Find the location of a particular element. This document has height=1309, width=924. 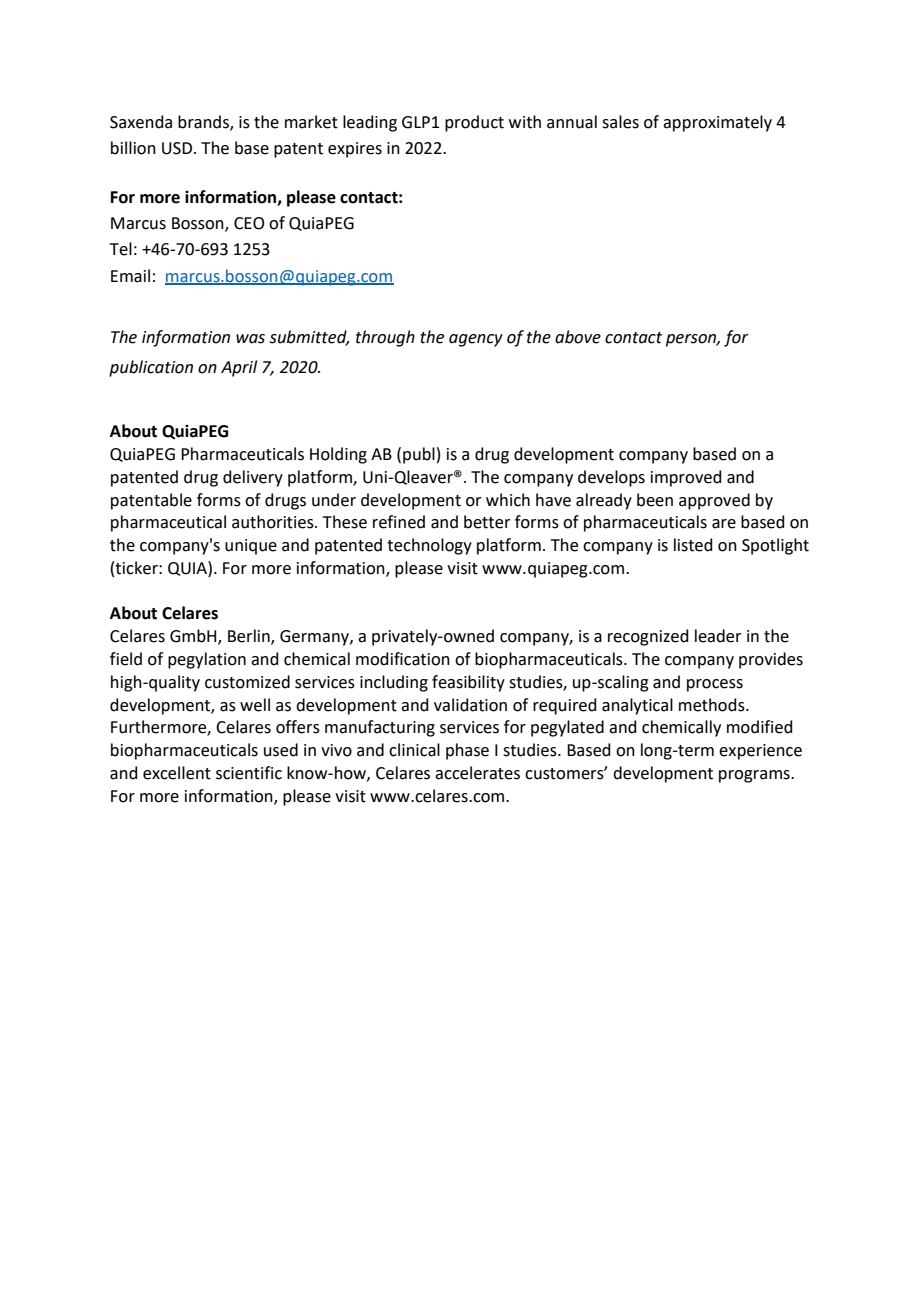

phase is located at coordinates (467, 751).
